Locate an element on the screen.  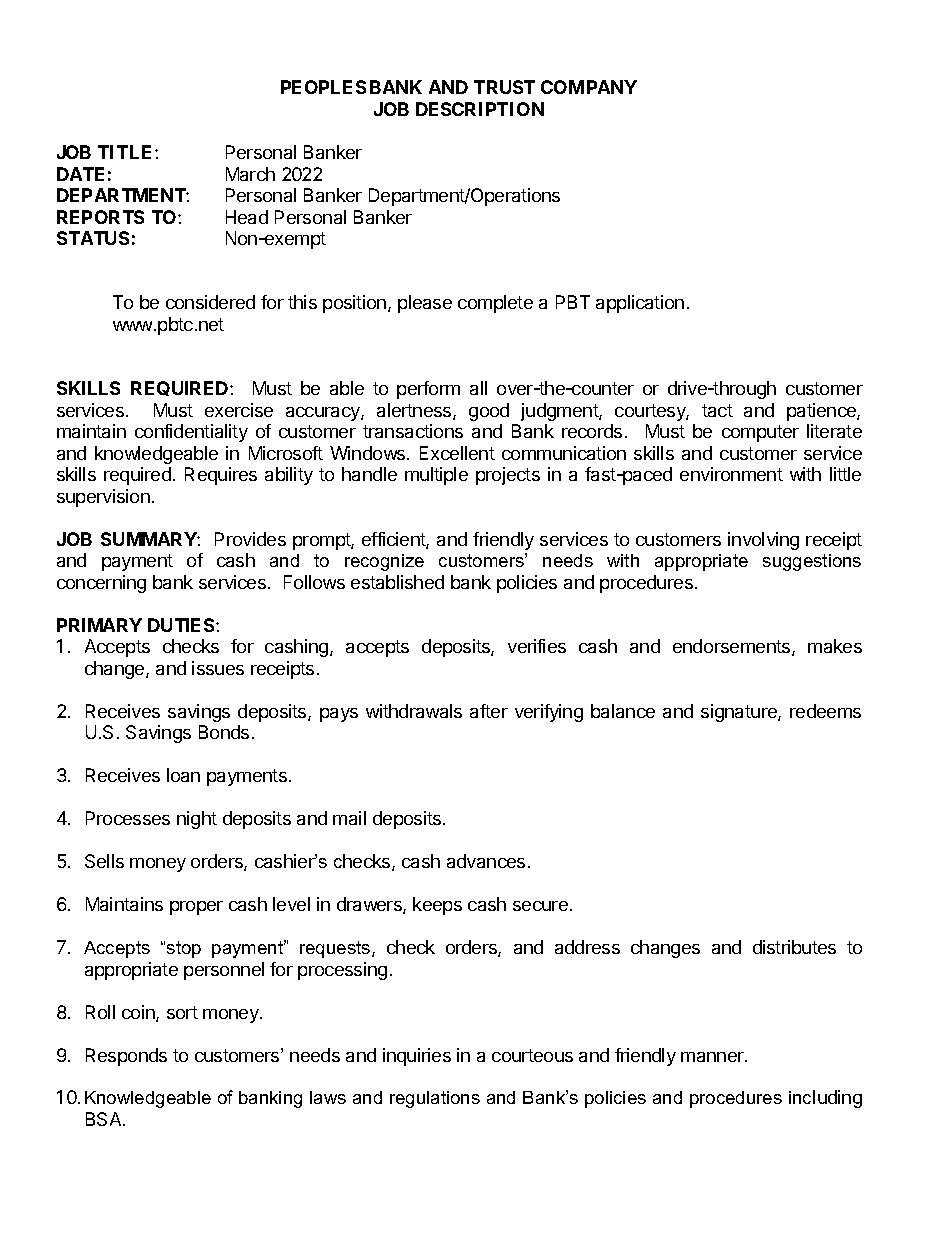
all is located at coordinates (478, 388).
